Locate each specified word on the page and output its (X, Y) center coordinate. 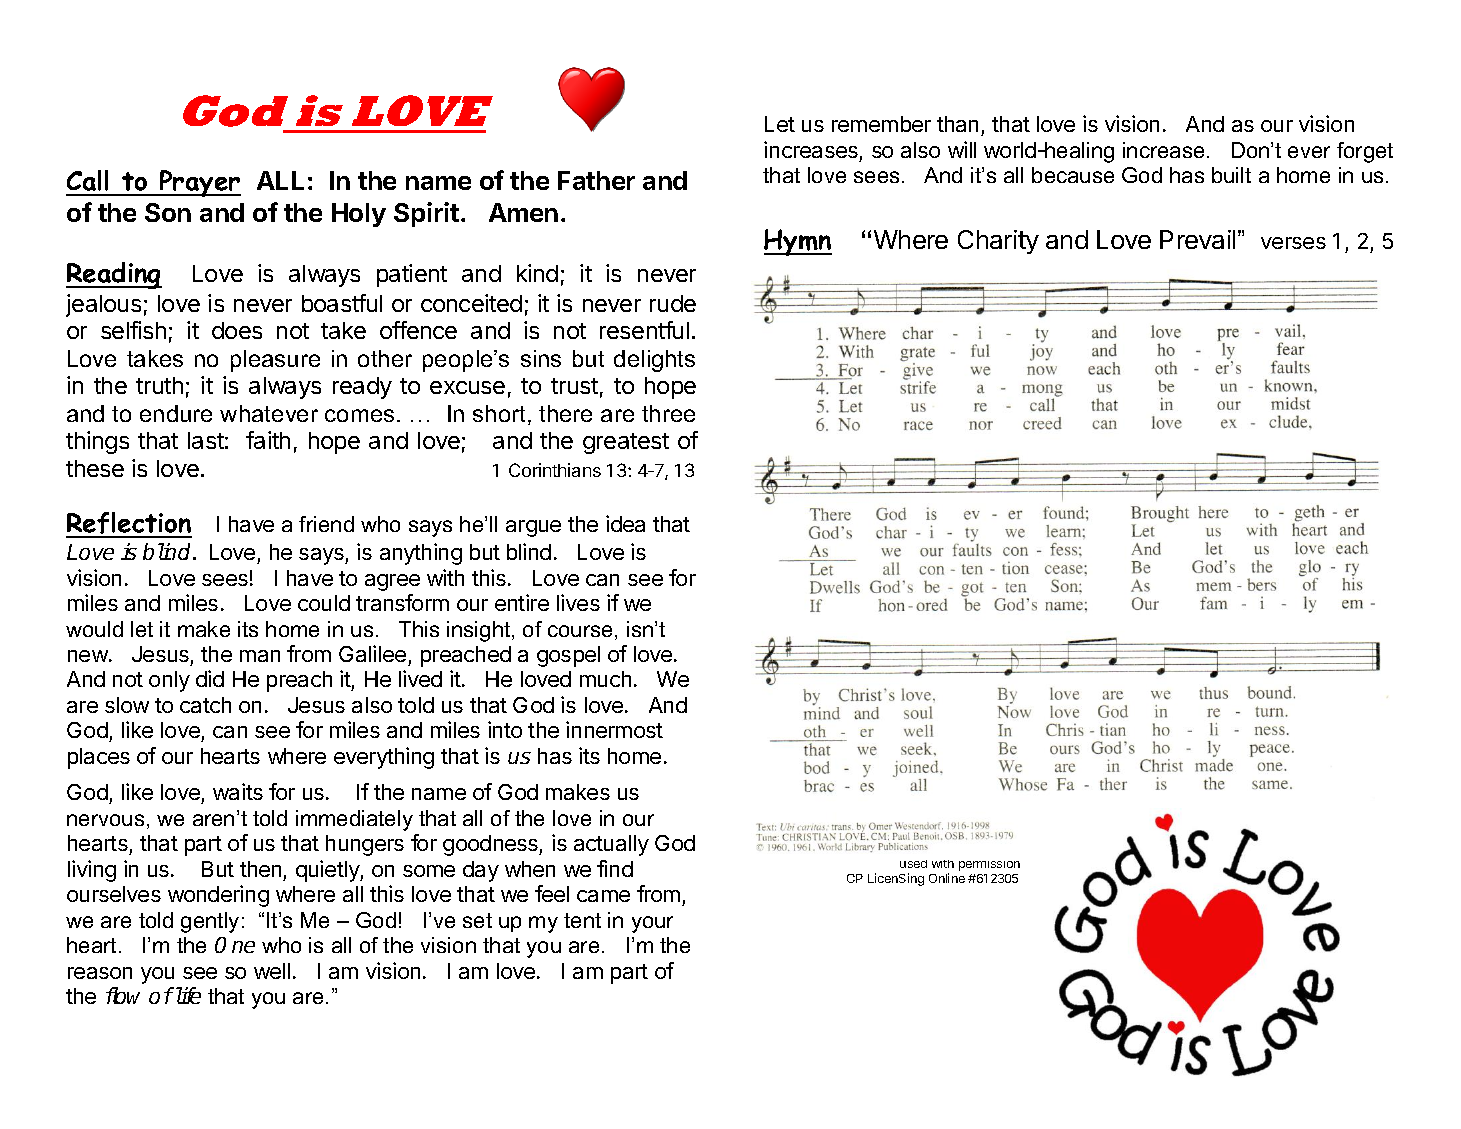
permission (989, 866)
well (272, 971)
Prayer (199, 183)
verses (1293, 243)
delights (654, 361)
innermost (614, 729)
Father (596, 180)
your (652, 924)
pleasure (275, 361)
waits (238, 791)
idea (625, 523)
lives (578, 602)
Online (947, 878)
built (1231, 175)
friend (326, 524)
